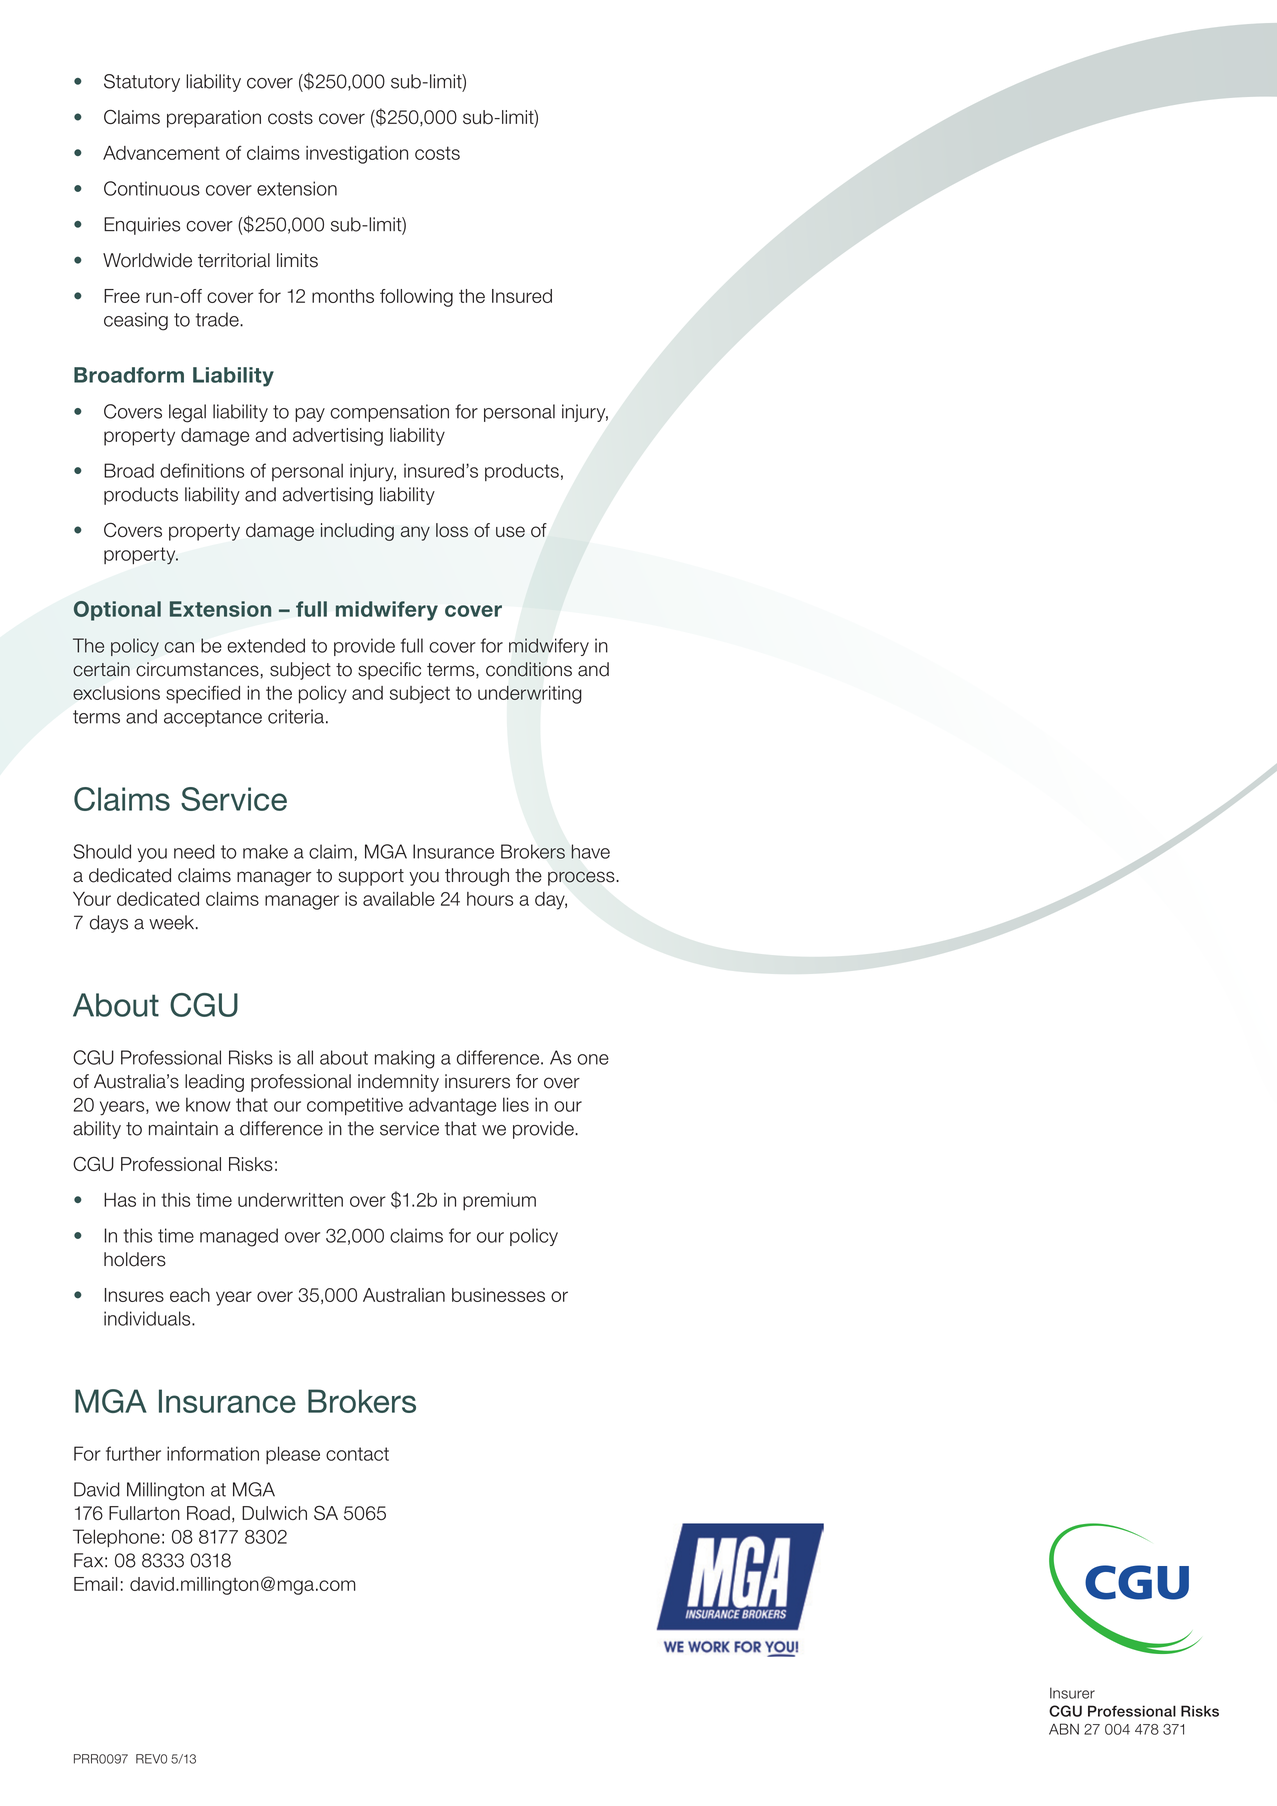  I want to click on circumstances, so click(197, 669).
